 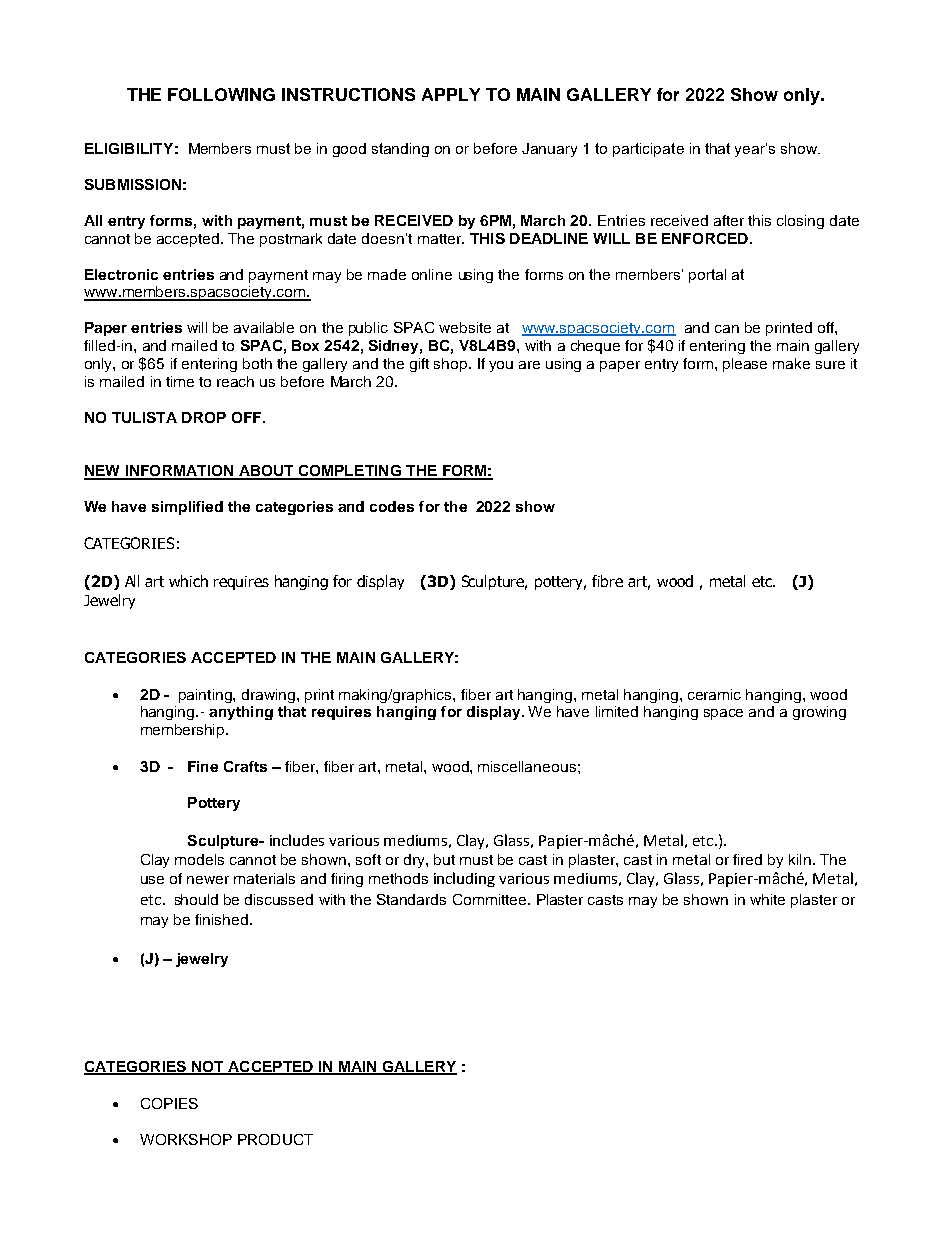 What do you see at coordinates (819, 713) in the screenshot?
I see `growing` at bounding box center [819, 713].
